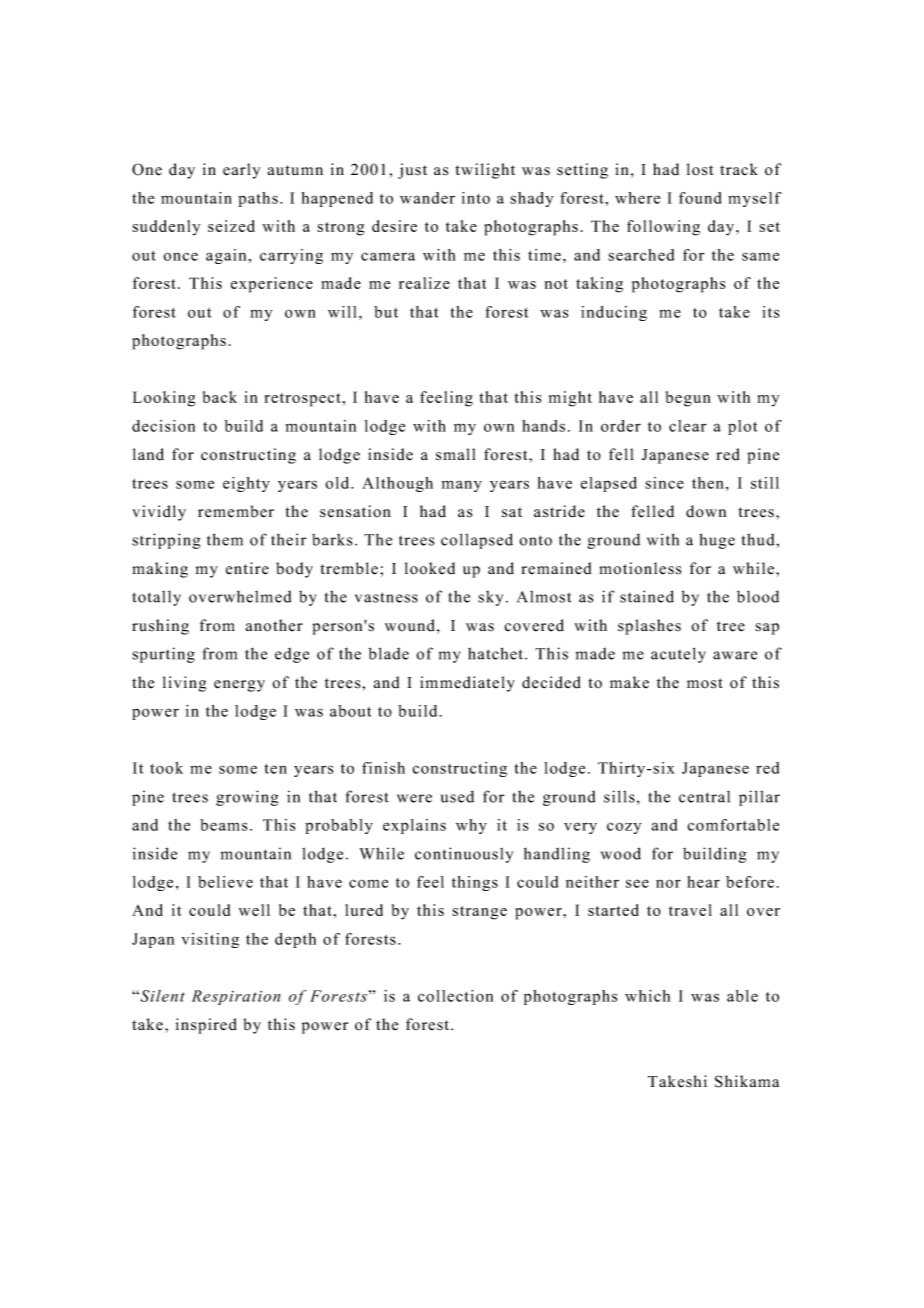  Describe the element at coordinates (220, 397) in the page. I see `back` at that location.
